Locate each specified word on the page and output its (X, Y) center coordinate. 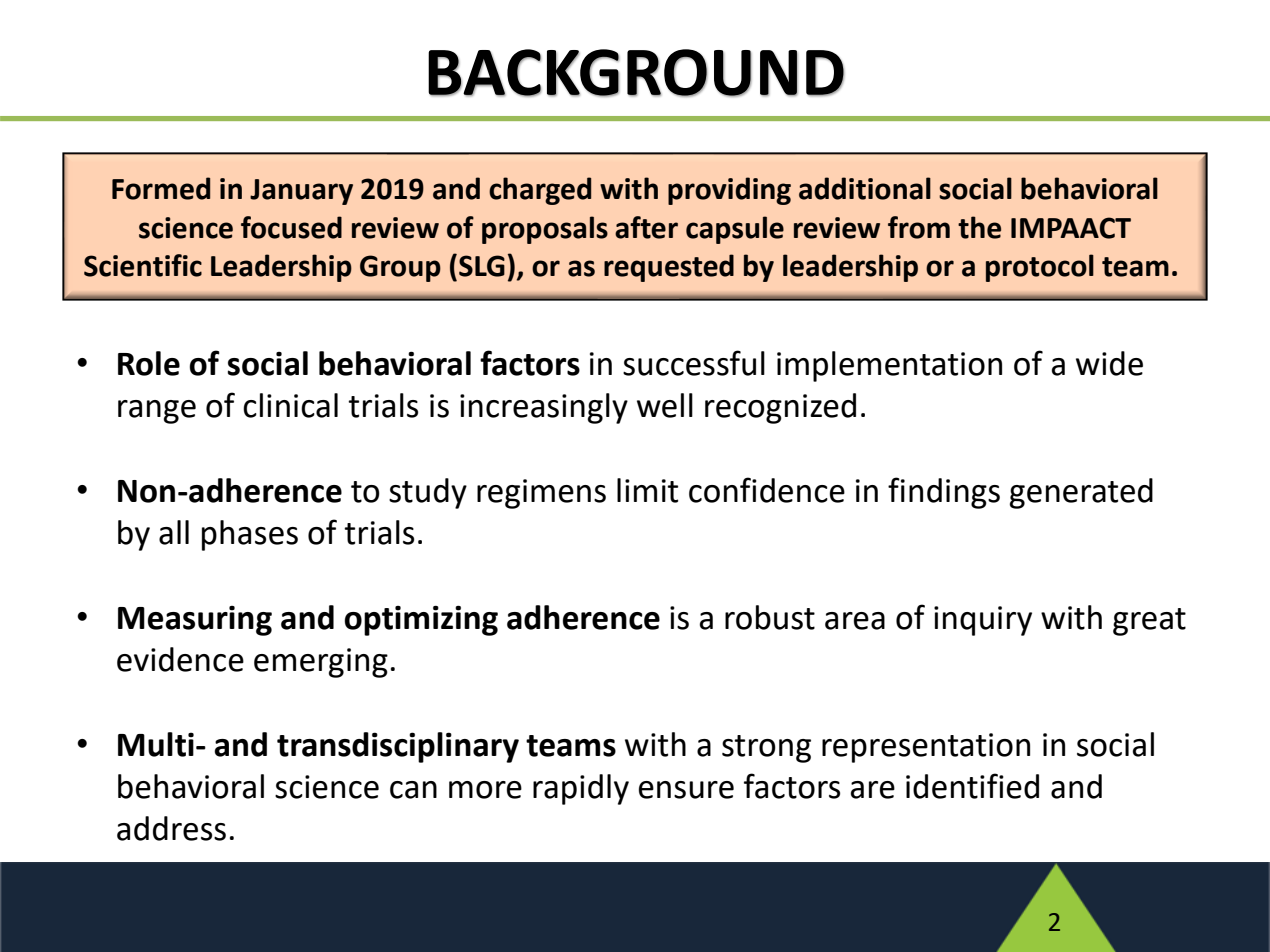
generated (1081, 493)
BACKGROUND (636, 73)
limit (647, 490)
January (301, 192)
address (171, 828)
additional (865, 188)
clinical (290, 405)
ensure (686, 790)
